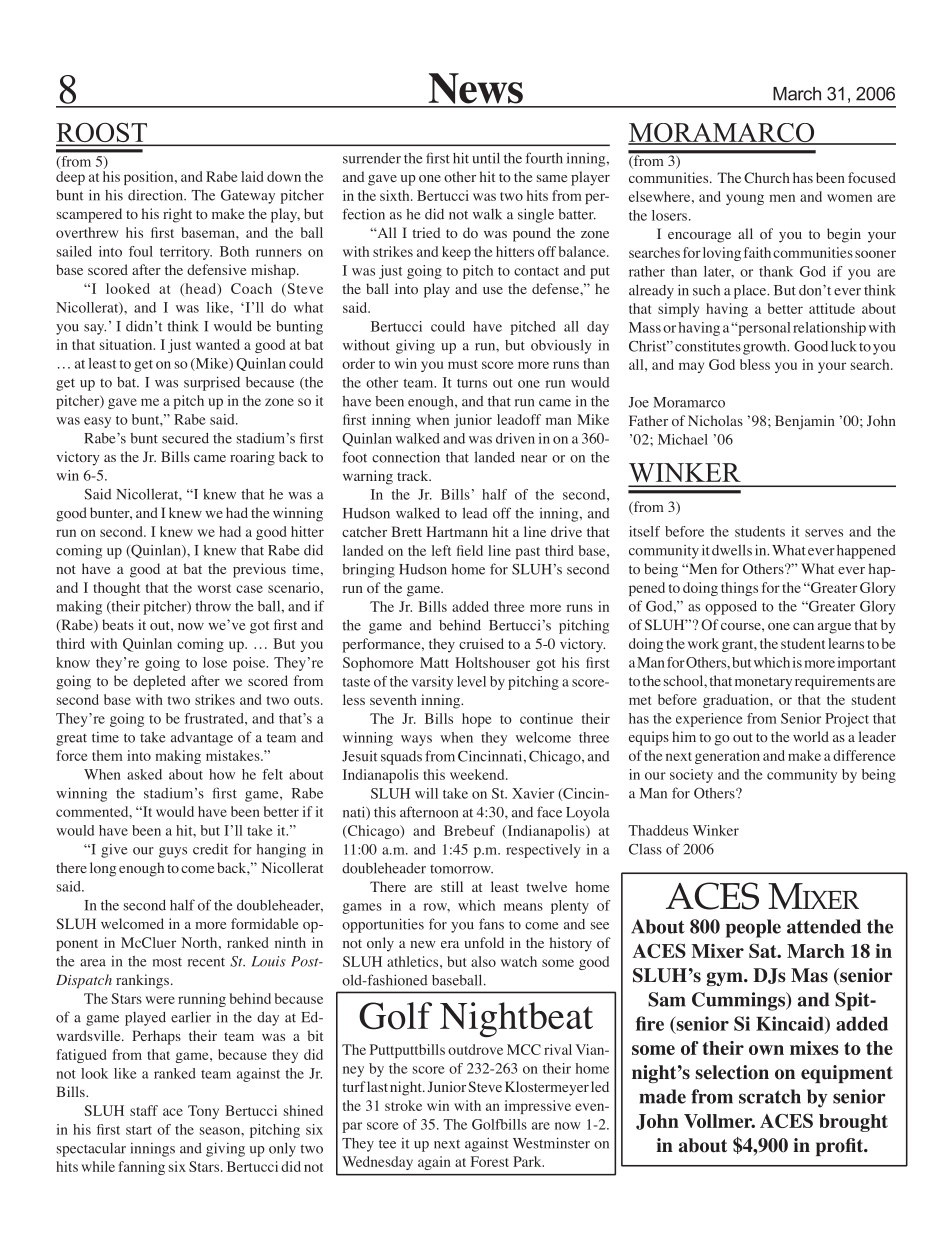 Image resolution: width=952 pixels, height=1233 pixels. What do you see at coordinates (727, 757) in the image?
I see `generation` at bounding box center [727, 757].
